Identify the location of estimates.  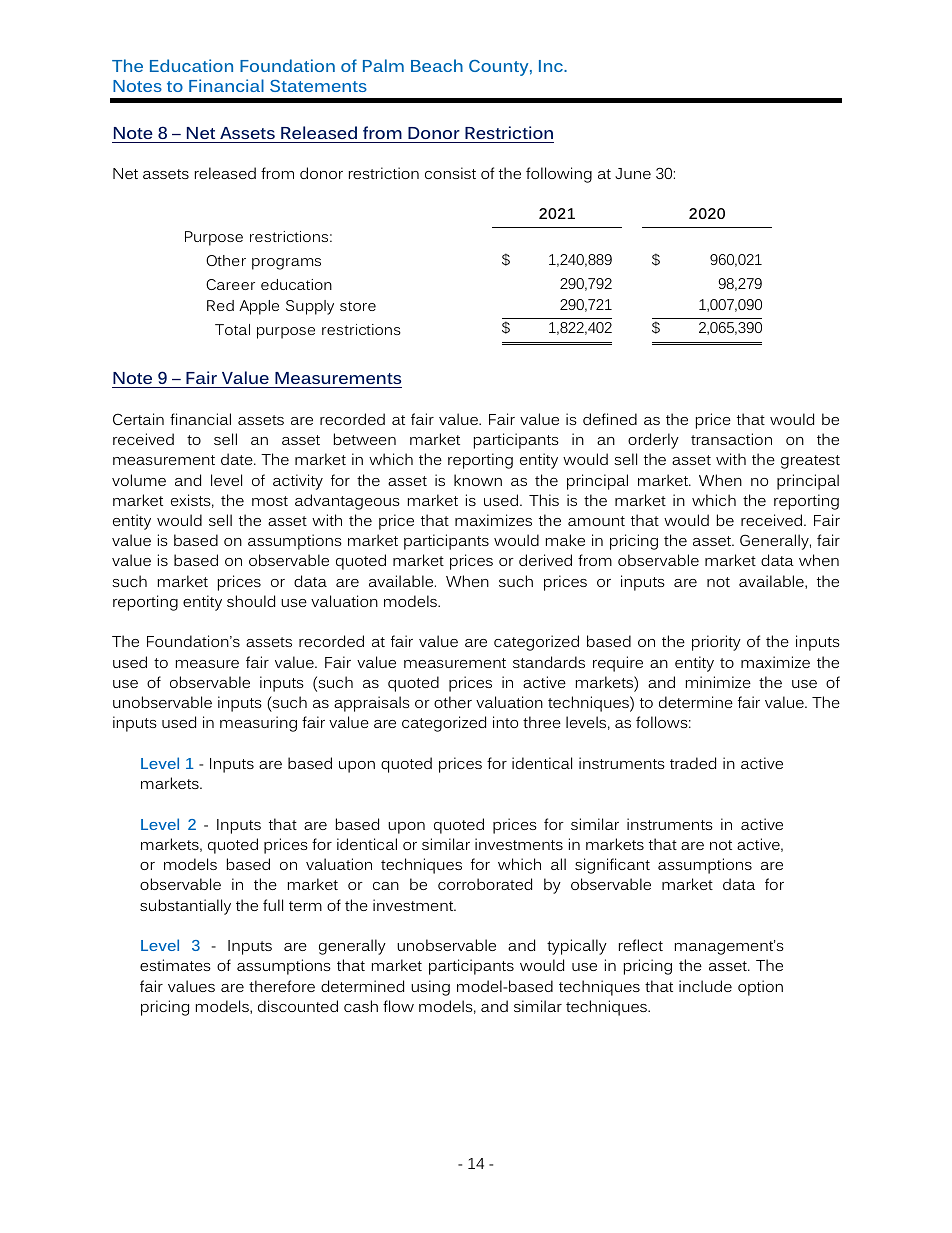
(175, 965).
